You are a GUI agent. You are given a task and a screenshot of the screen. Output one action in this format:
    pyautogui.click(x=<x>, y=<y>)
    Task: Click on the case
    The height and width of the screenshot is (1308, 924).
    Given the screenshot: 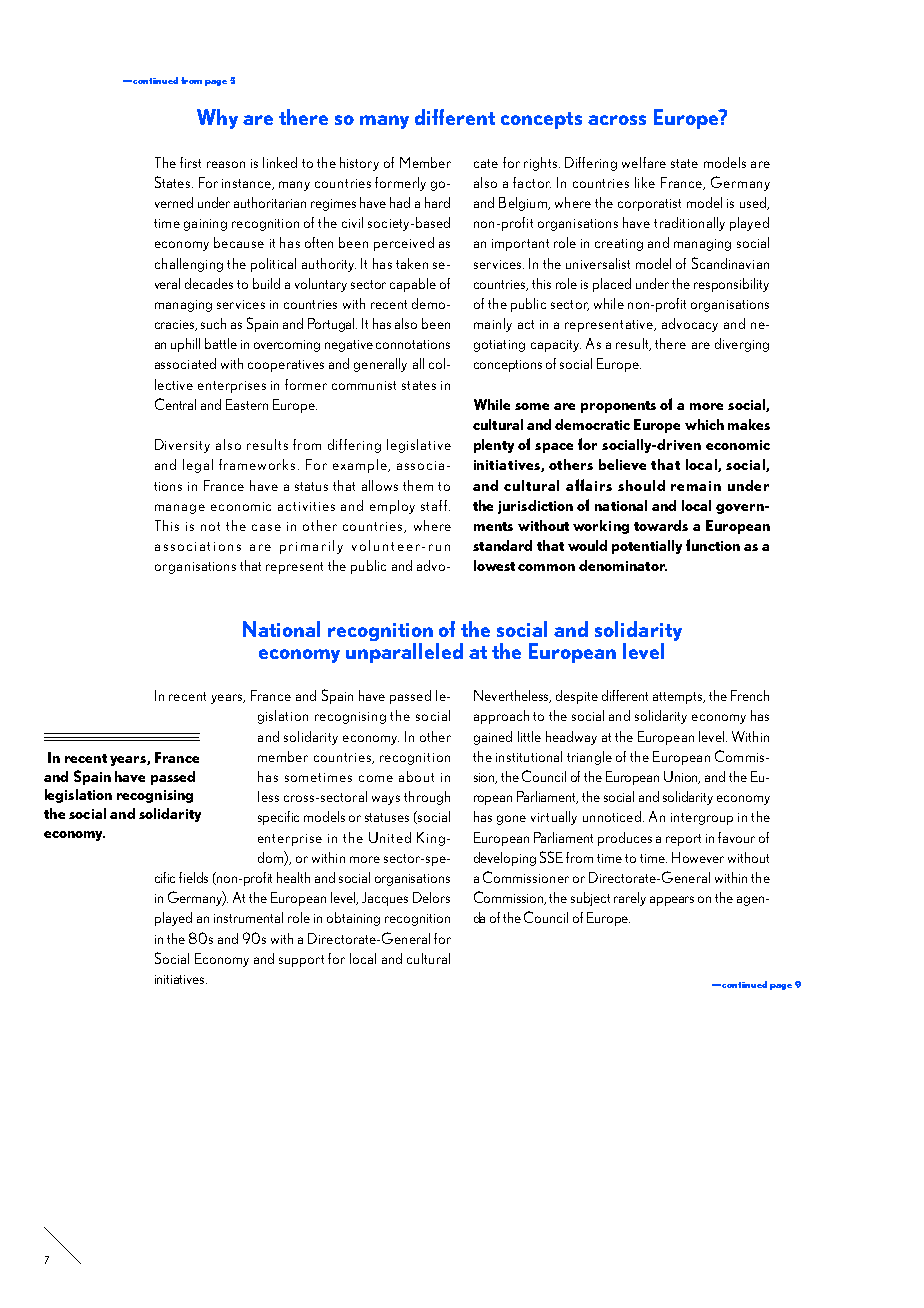 What is the action you would take?
    pyautogui.click(x=266, y=527)
